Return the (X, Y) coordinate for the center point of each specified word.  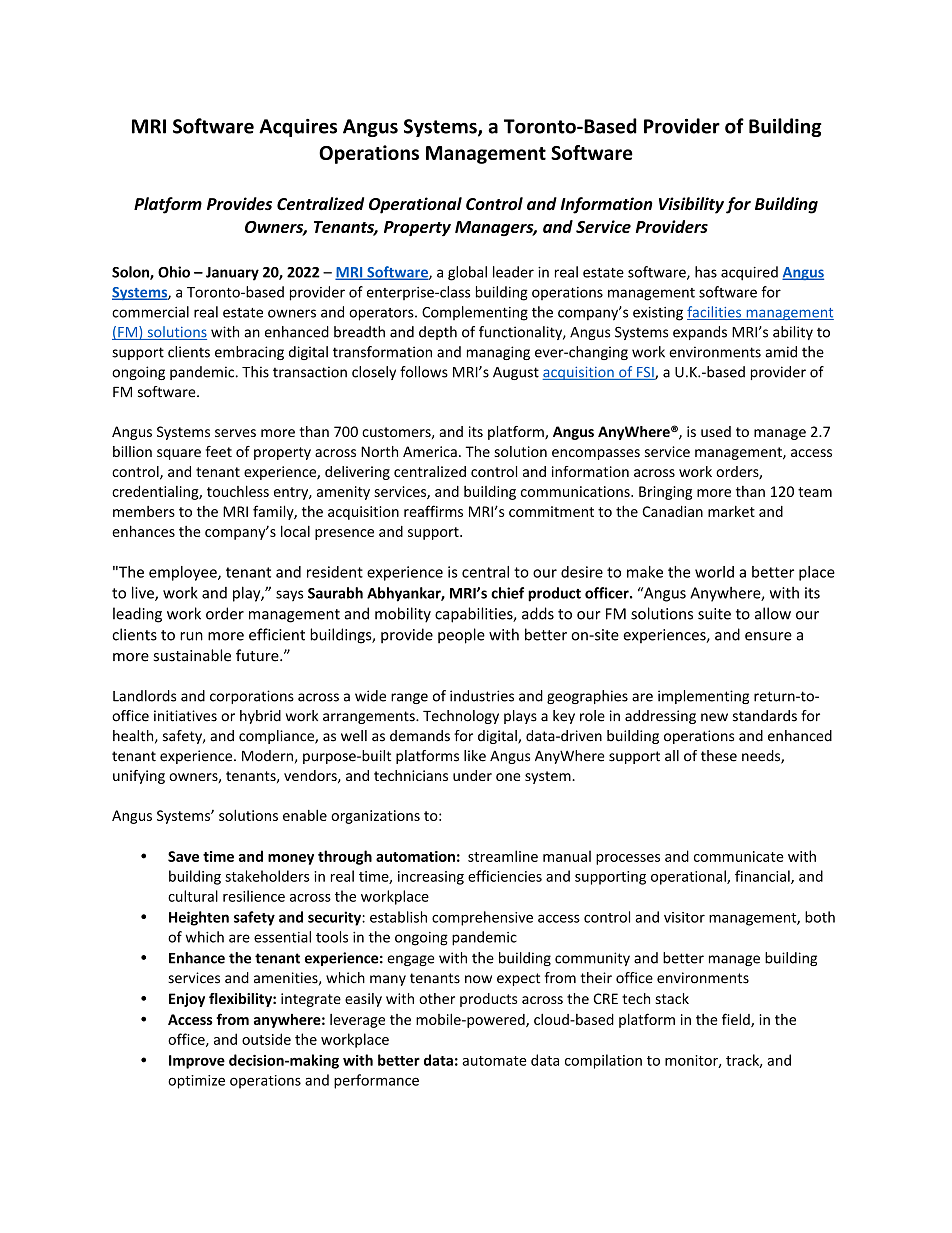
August (516, 373)
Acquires (298, 128)
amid (781, 352)
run (191, 636)
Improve (197, 1062)
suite (714, 614)
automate (494, 1061)
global (467, 273)
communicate (739, 856)
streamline (503, 856)
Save (183, 856)
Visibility (691, 205)
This (255, 372)
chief (507, 593)
